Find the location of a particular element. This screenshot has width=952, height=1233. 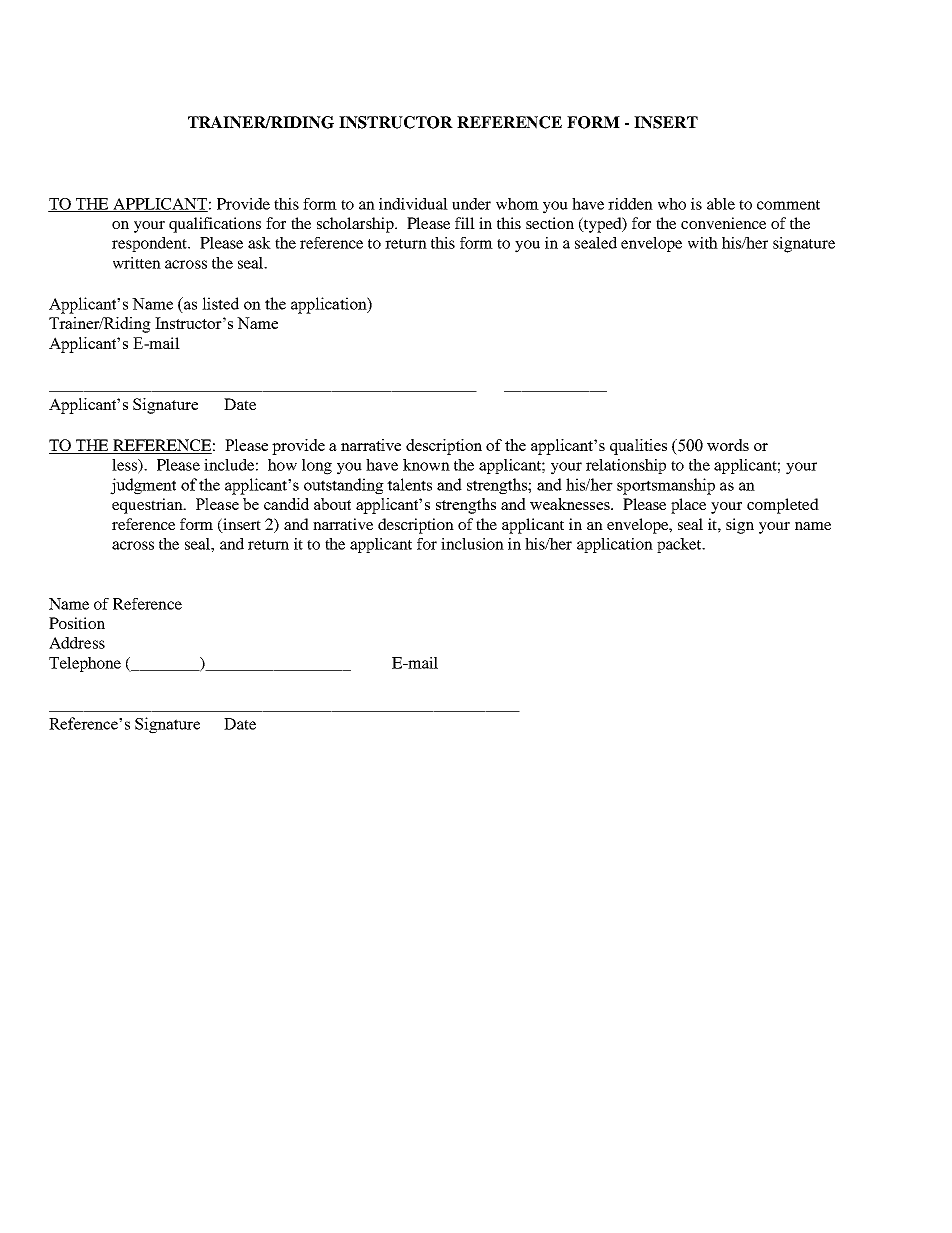

qualifications is located at coordinates (215, 225).
